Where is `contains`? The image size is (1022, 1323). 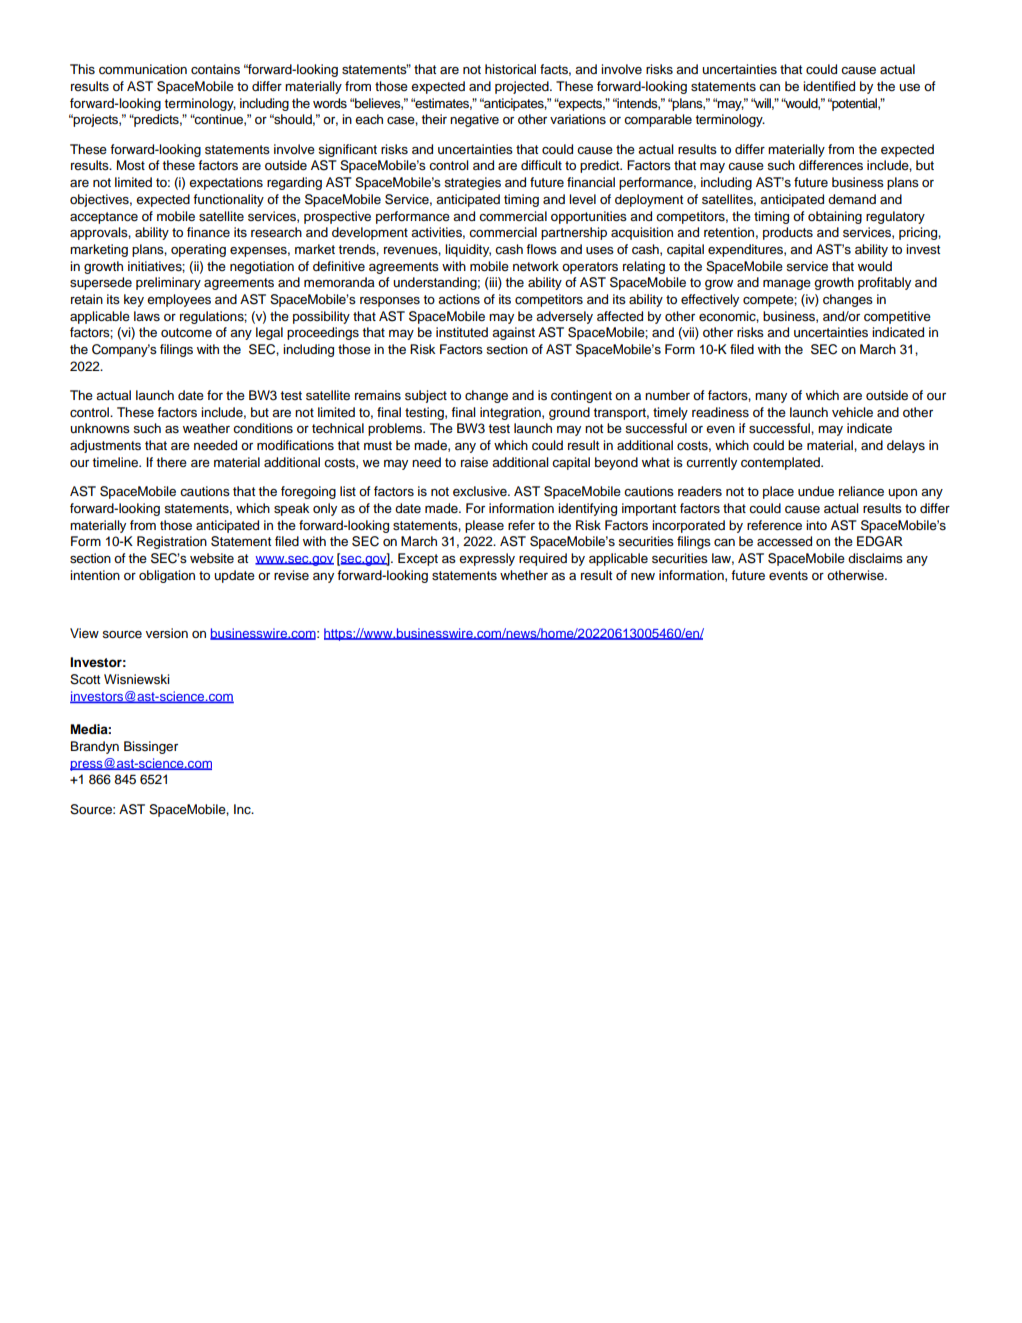
contains is located at coordinates (215, 69).
